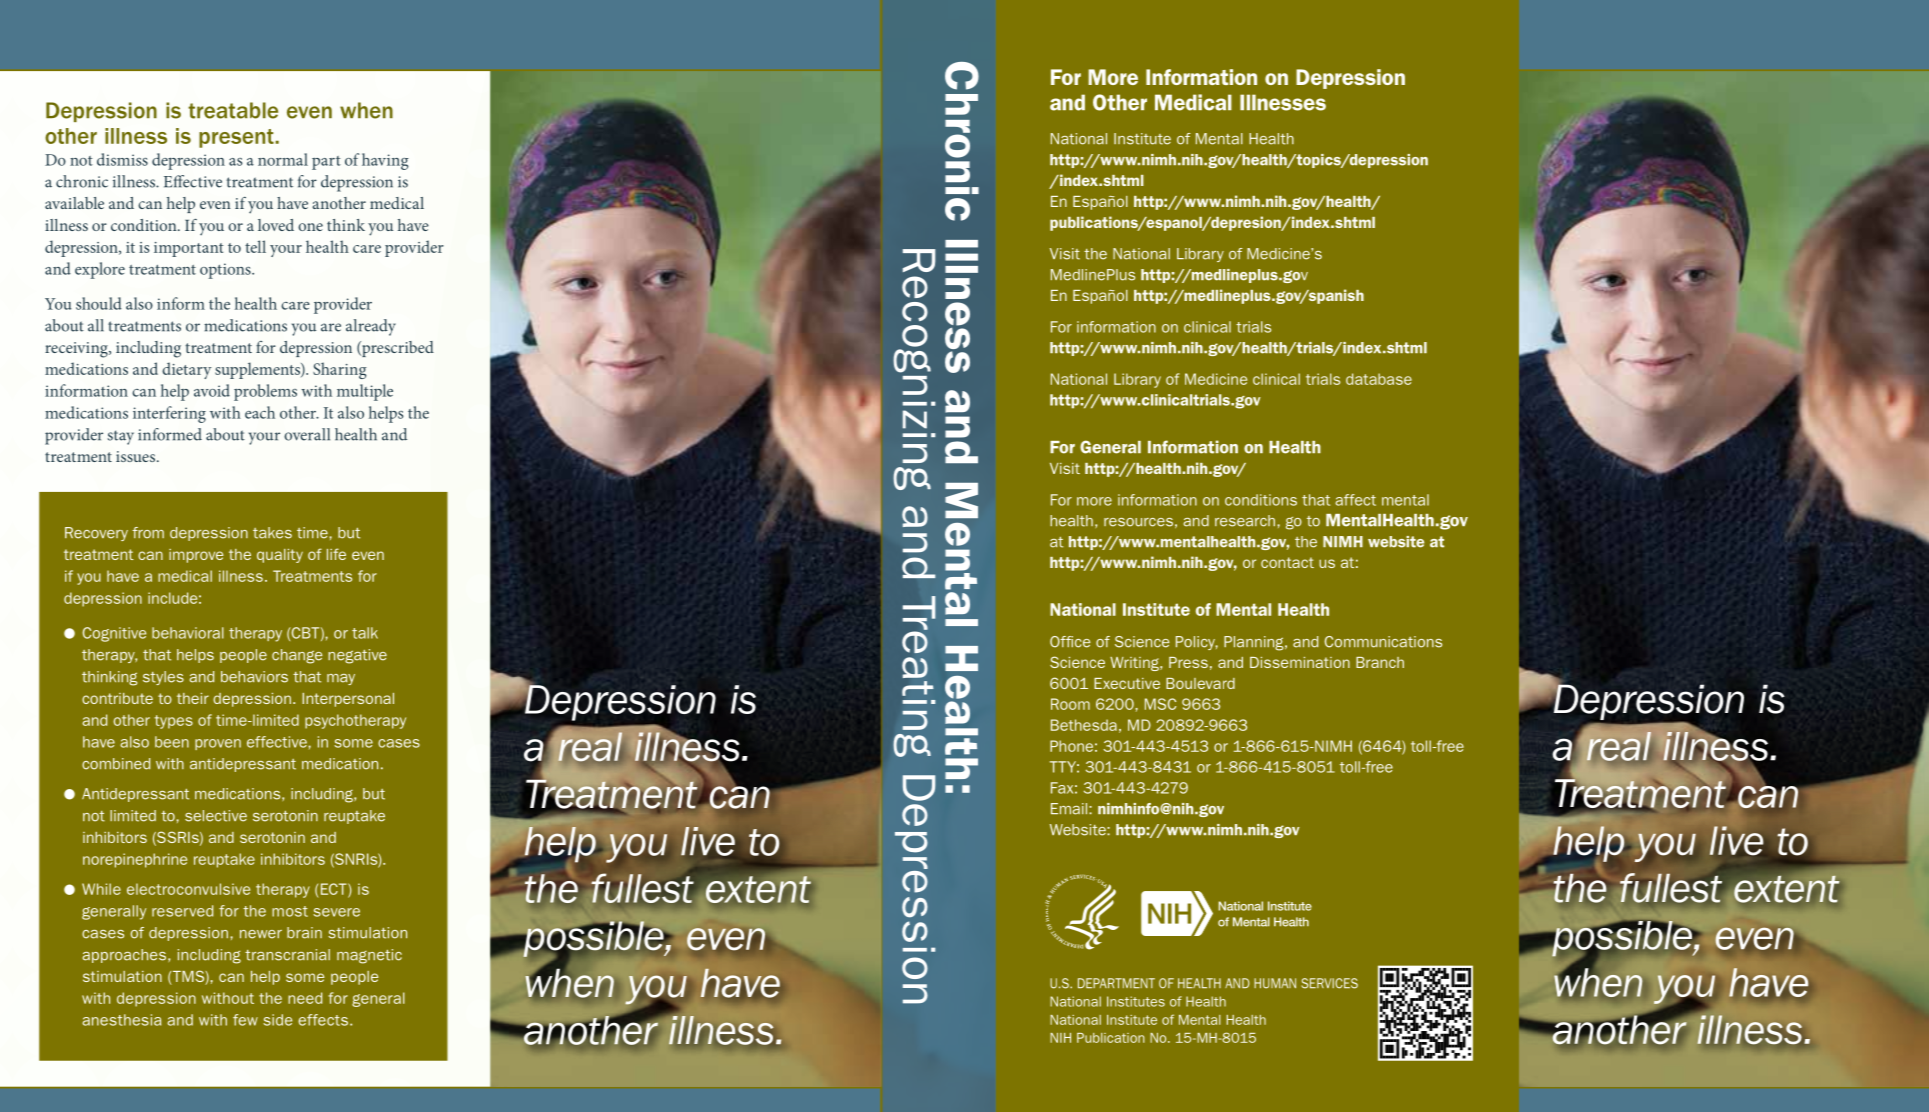  What do you see at coordinates (1084, 725) in the screenshot?
I see `Bethesda` at bounding box center [1084, 725].
